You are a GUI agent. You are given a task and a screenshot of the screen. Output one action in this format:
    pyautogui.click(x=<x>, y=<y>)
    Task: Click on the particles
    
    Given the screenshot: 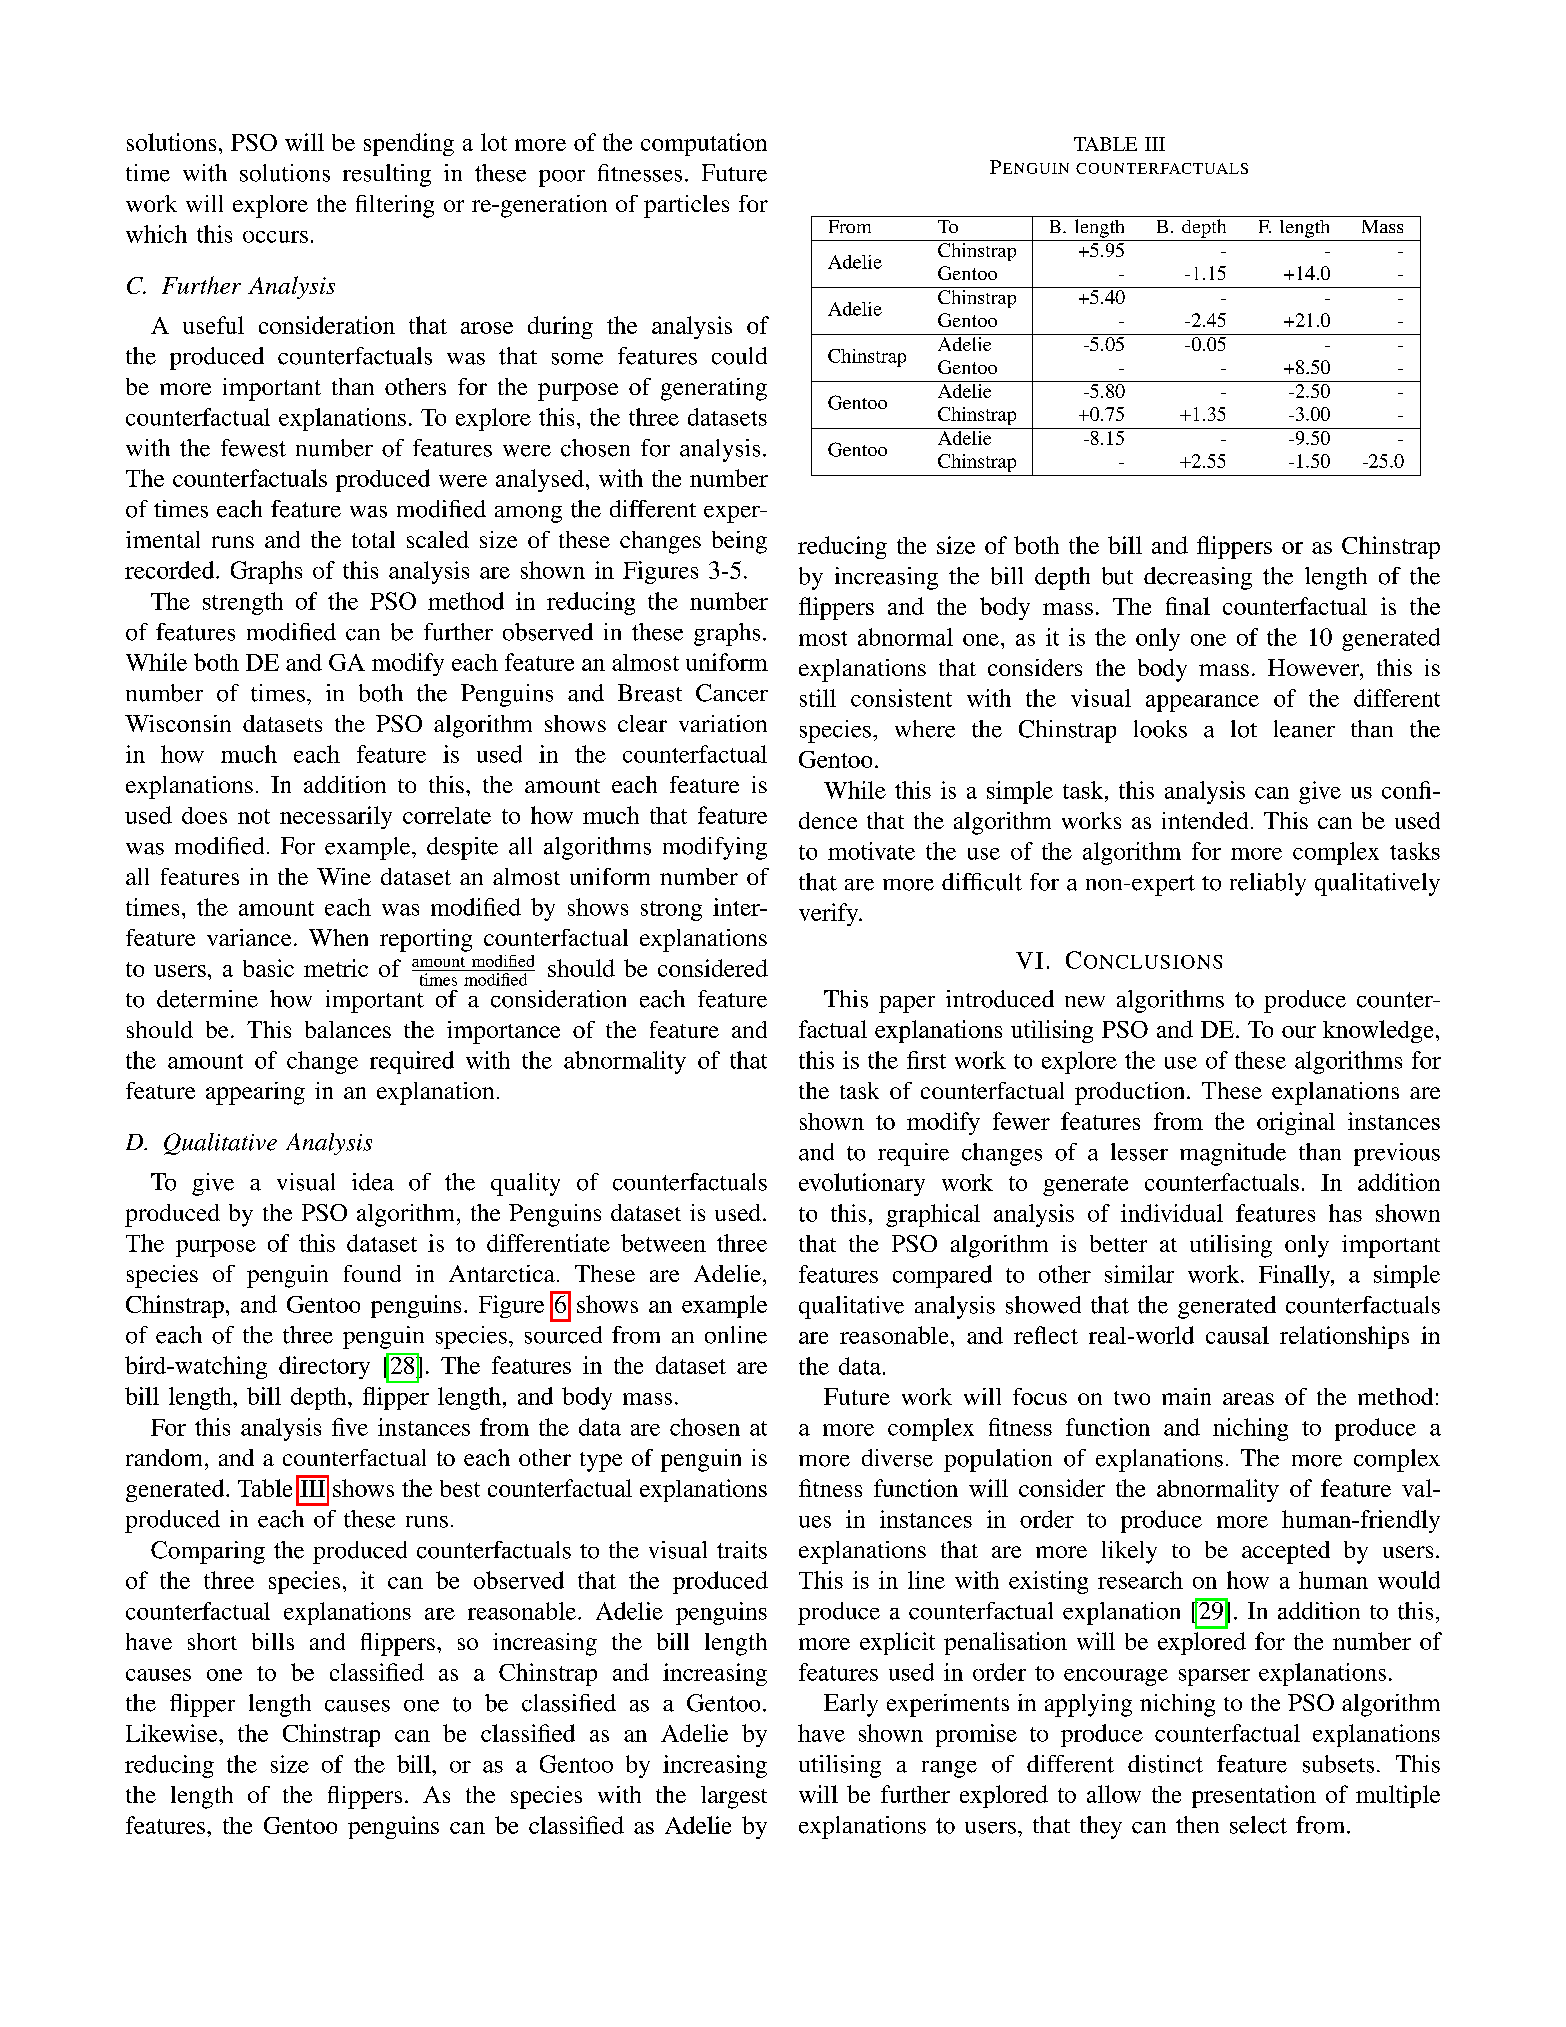 What is the action you would take?
    pyautogui.click(x=686, y=206)
